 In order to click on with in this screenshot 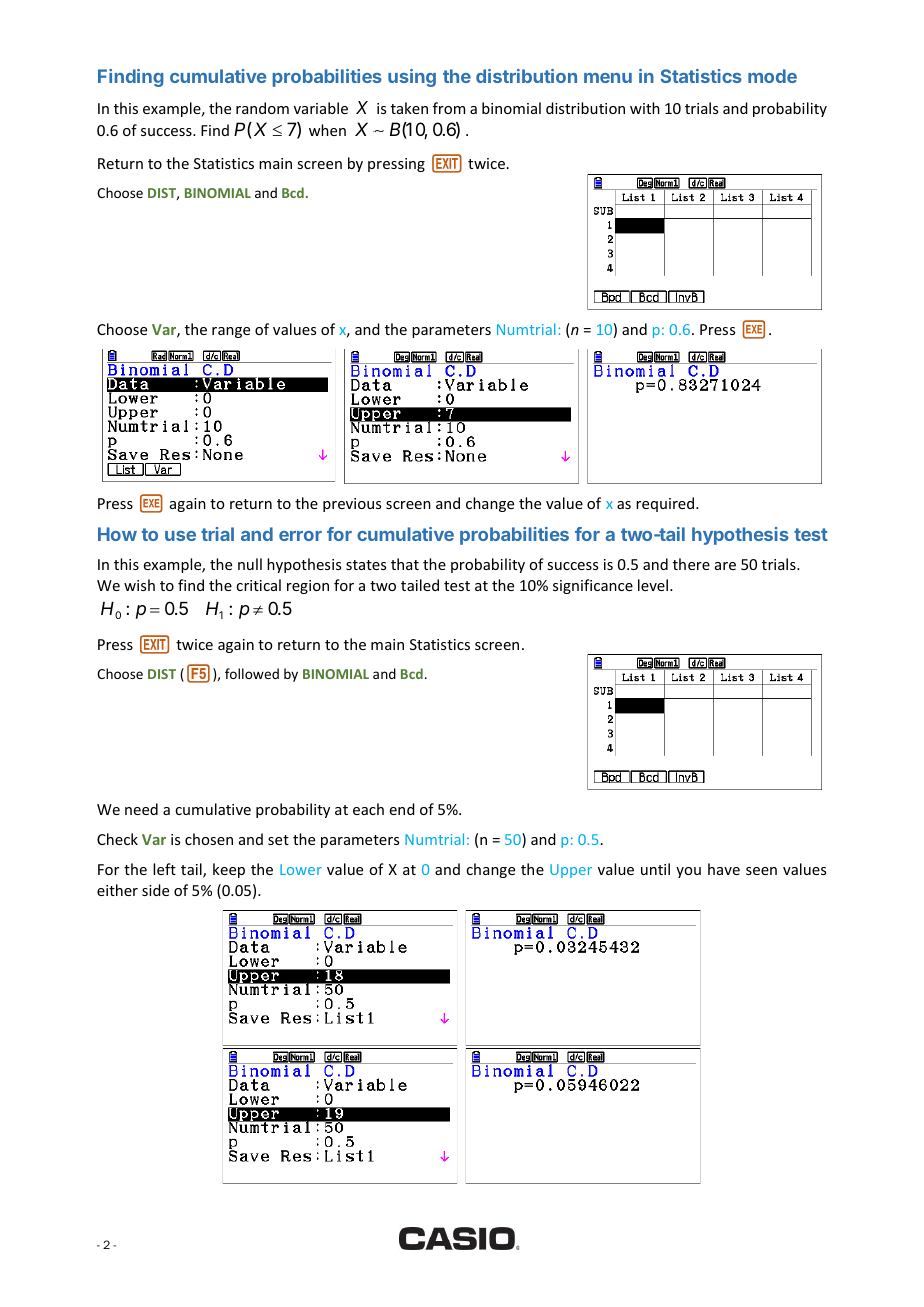, I will do `click(645, 108)`.
